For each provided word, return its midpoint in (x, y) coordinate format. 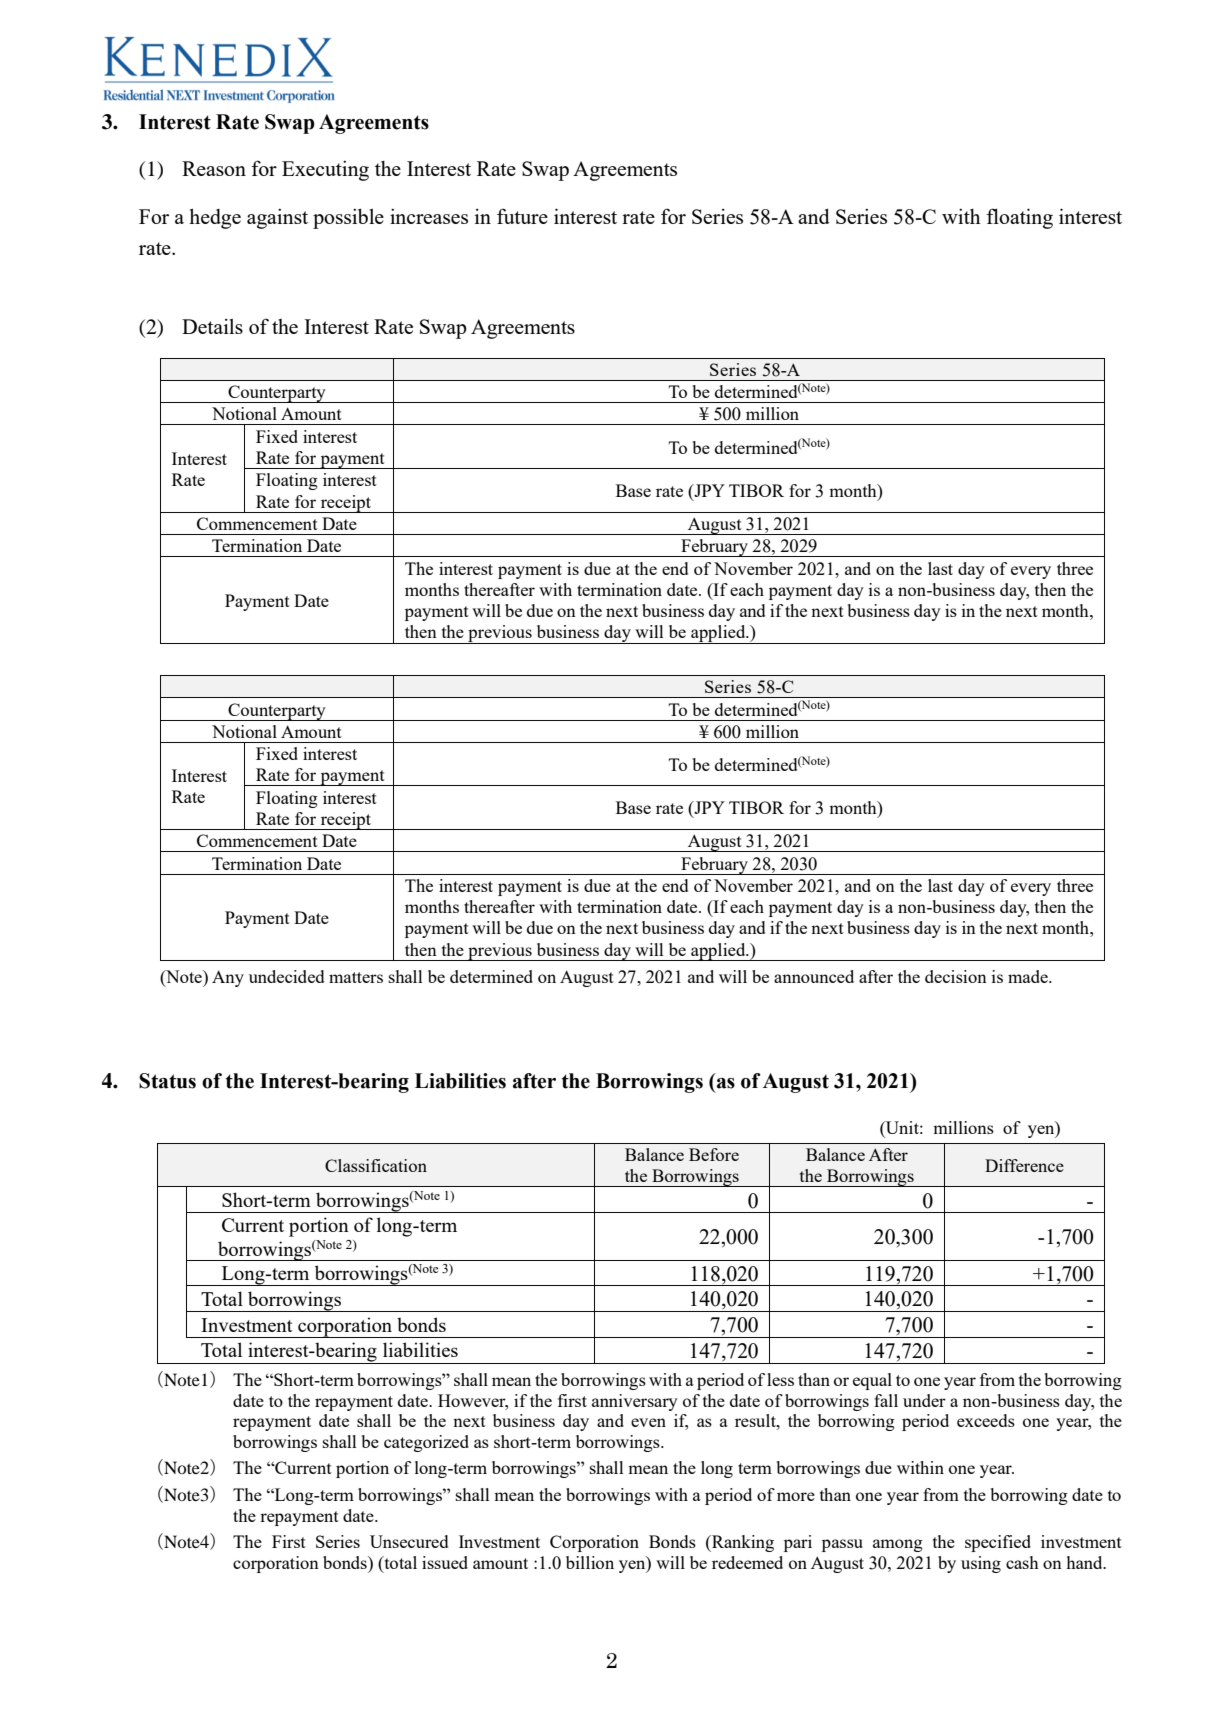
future (522, 216)
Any (228, 978)
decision (956, 976)
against (277, 219)
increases (429, 216)
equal (872, 1381)
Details (212, 326)
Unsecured (409, 1541)
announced (814, 976)
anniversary (635, 1402)
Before (714, 1154)
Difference (1024, 1165)
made (1029, 976)
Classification (376, 1165)
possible (348, 219)
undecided (286, 976)
